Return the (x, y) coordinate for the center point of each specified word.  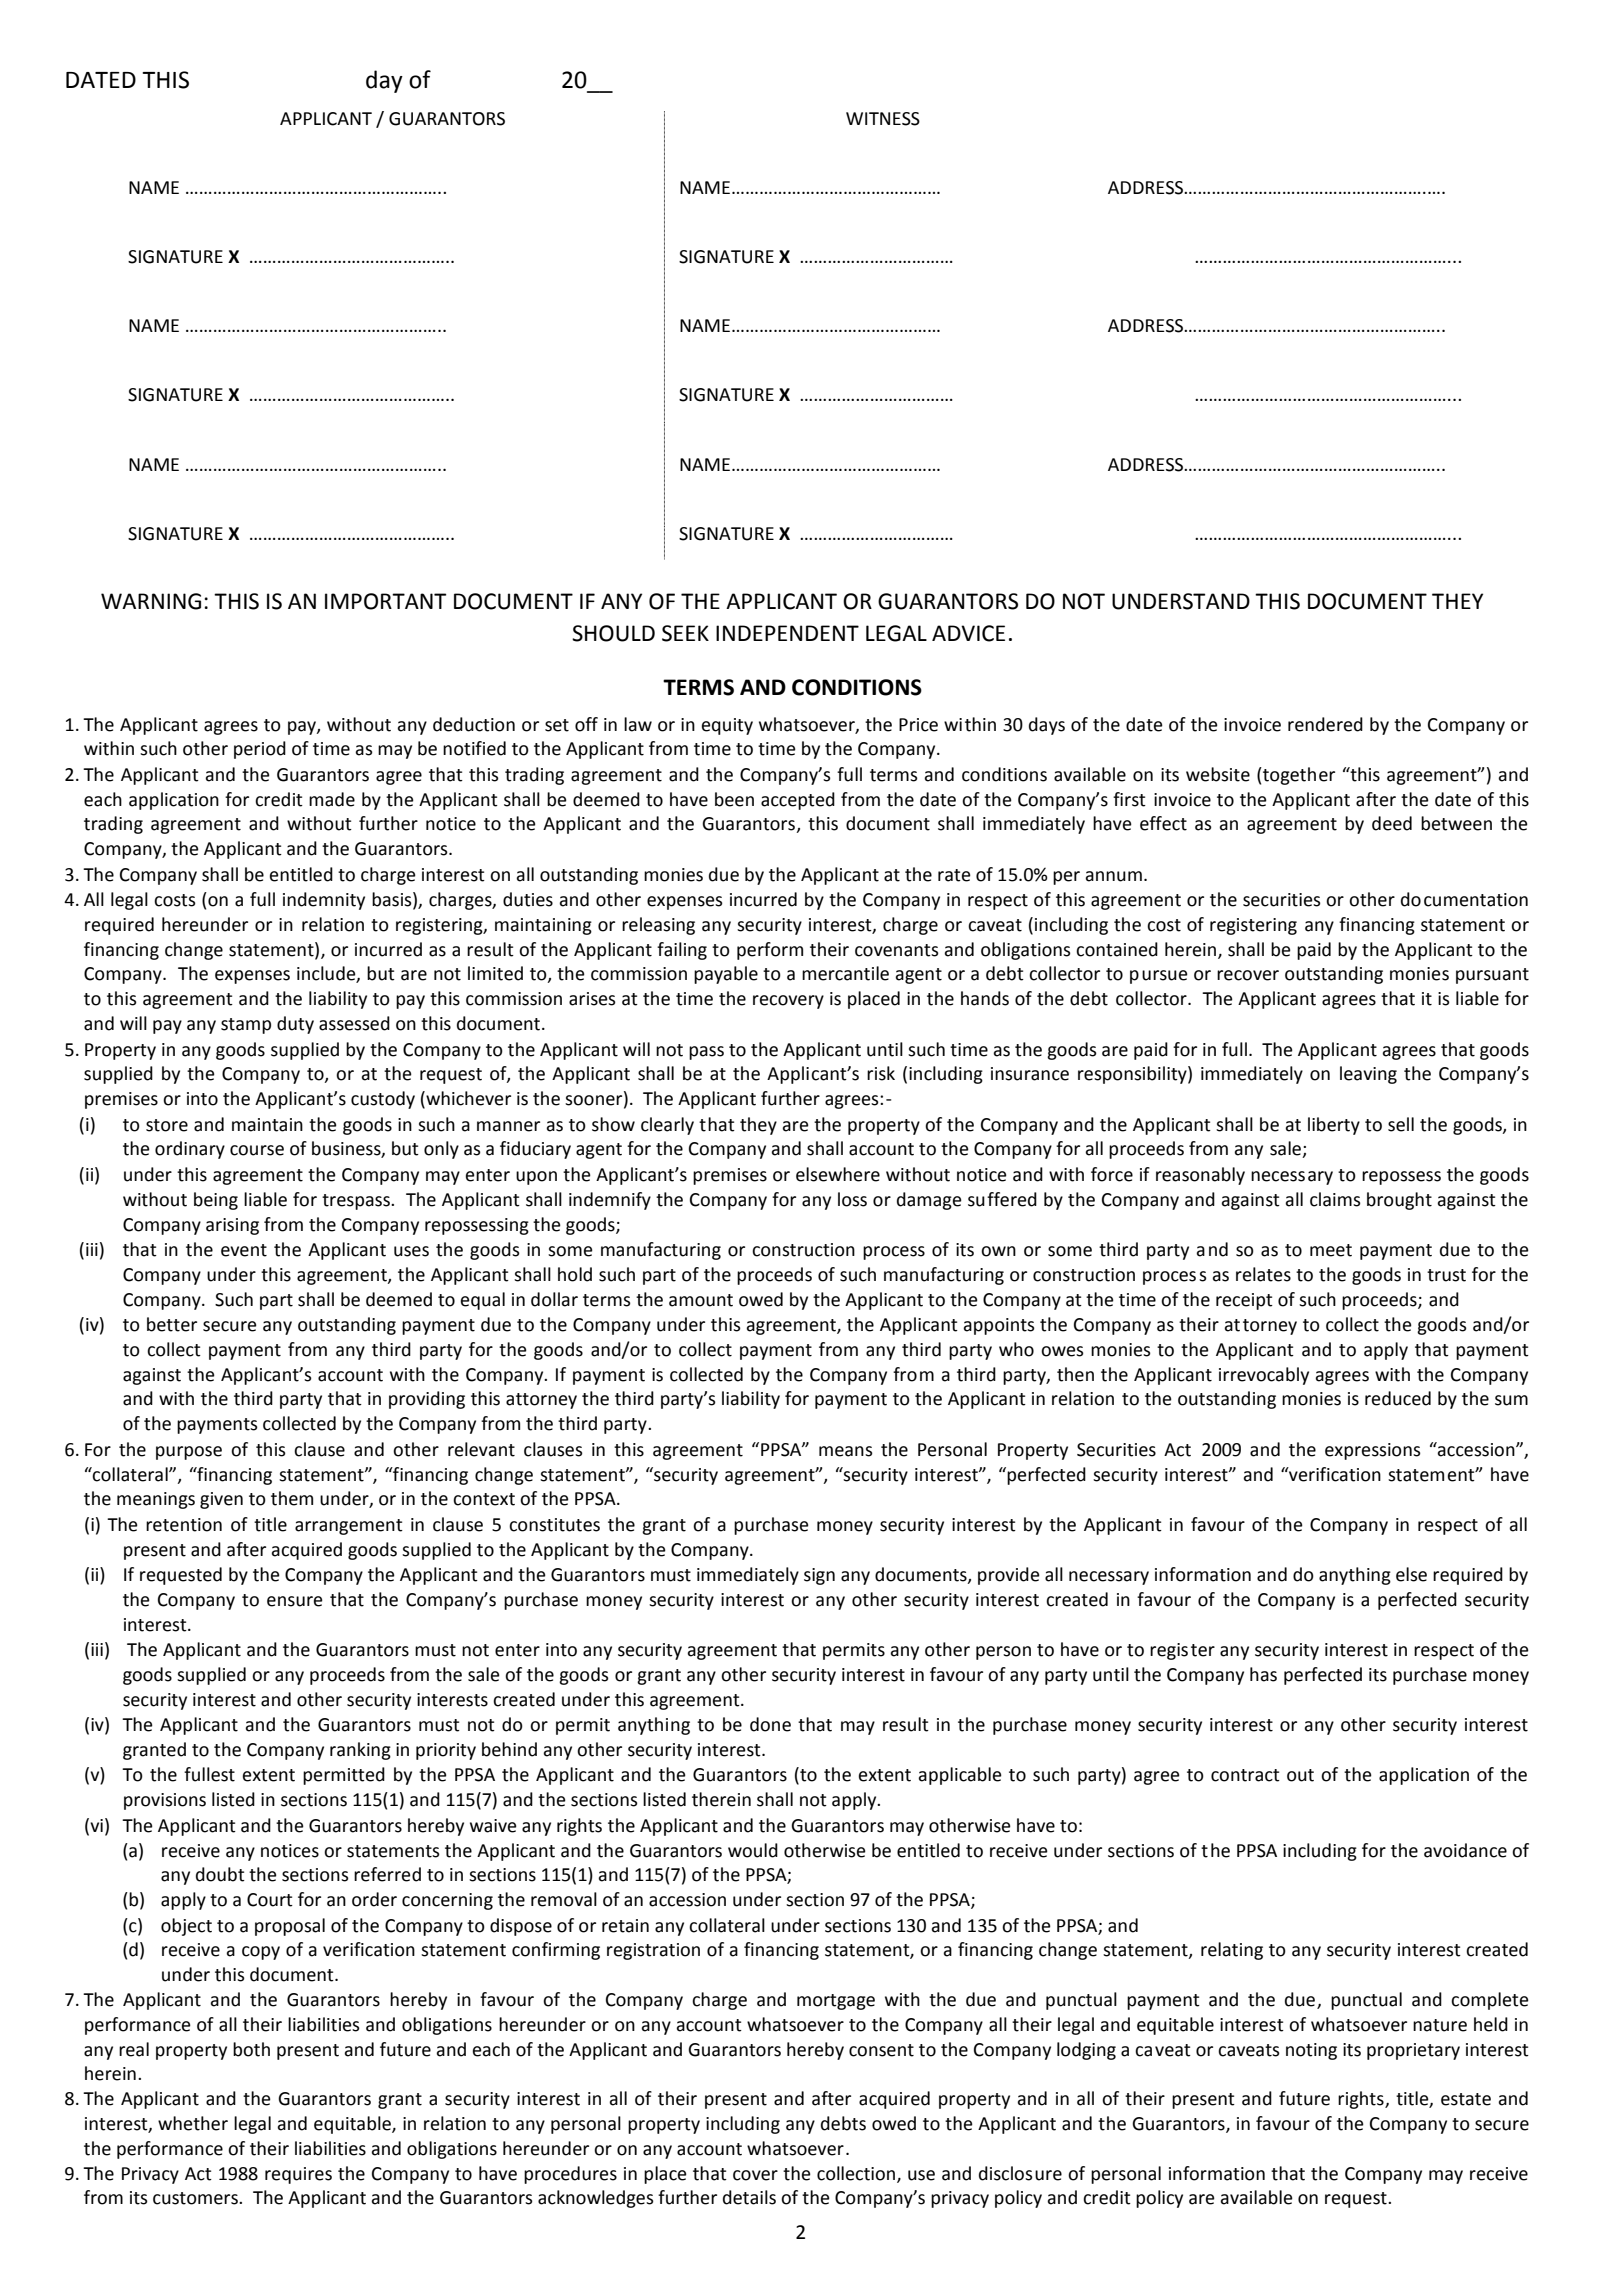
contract (1245, 1775)
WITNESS (883, 119)
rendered (1325, 724)
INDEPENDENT (787, 633)
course (257, 1150)
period (260, 750)
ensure (295, 1601)
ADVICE (968, 633)
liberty (1334, 1126)
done (770, 1724)
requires (298, 2175)
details (749, 2197)
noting (1311, 2051)
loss (852, 1199)
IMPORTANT (385, 601)
